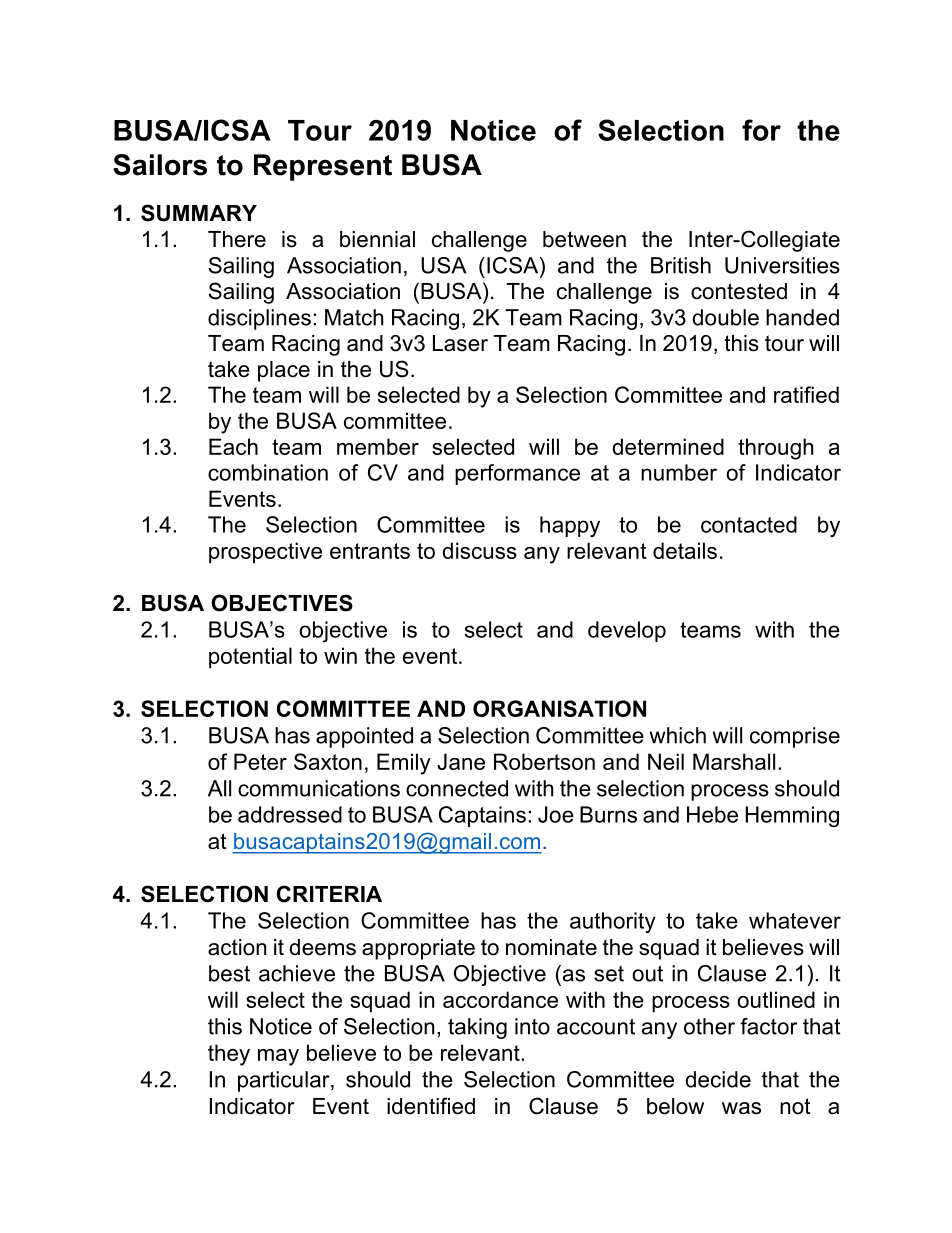 This document has width=952, height=1233. Describe the element at coordinates (718, 1079) in the document. I see `decide` at that location.
